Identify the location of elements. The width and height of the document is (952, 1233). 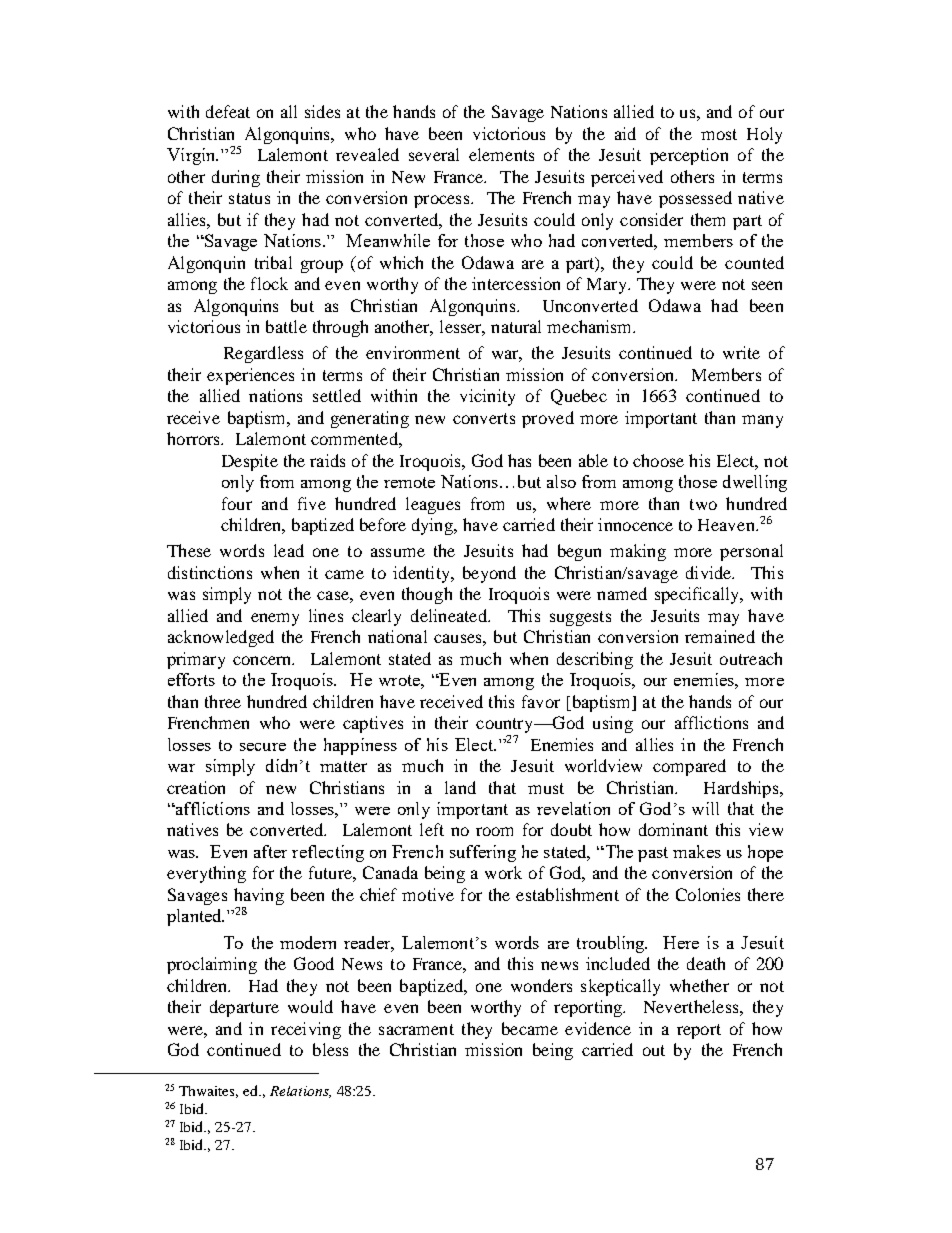
(501, 154).
